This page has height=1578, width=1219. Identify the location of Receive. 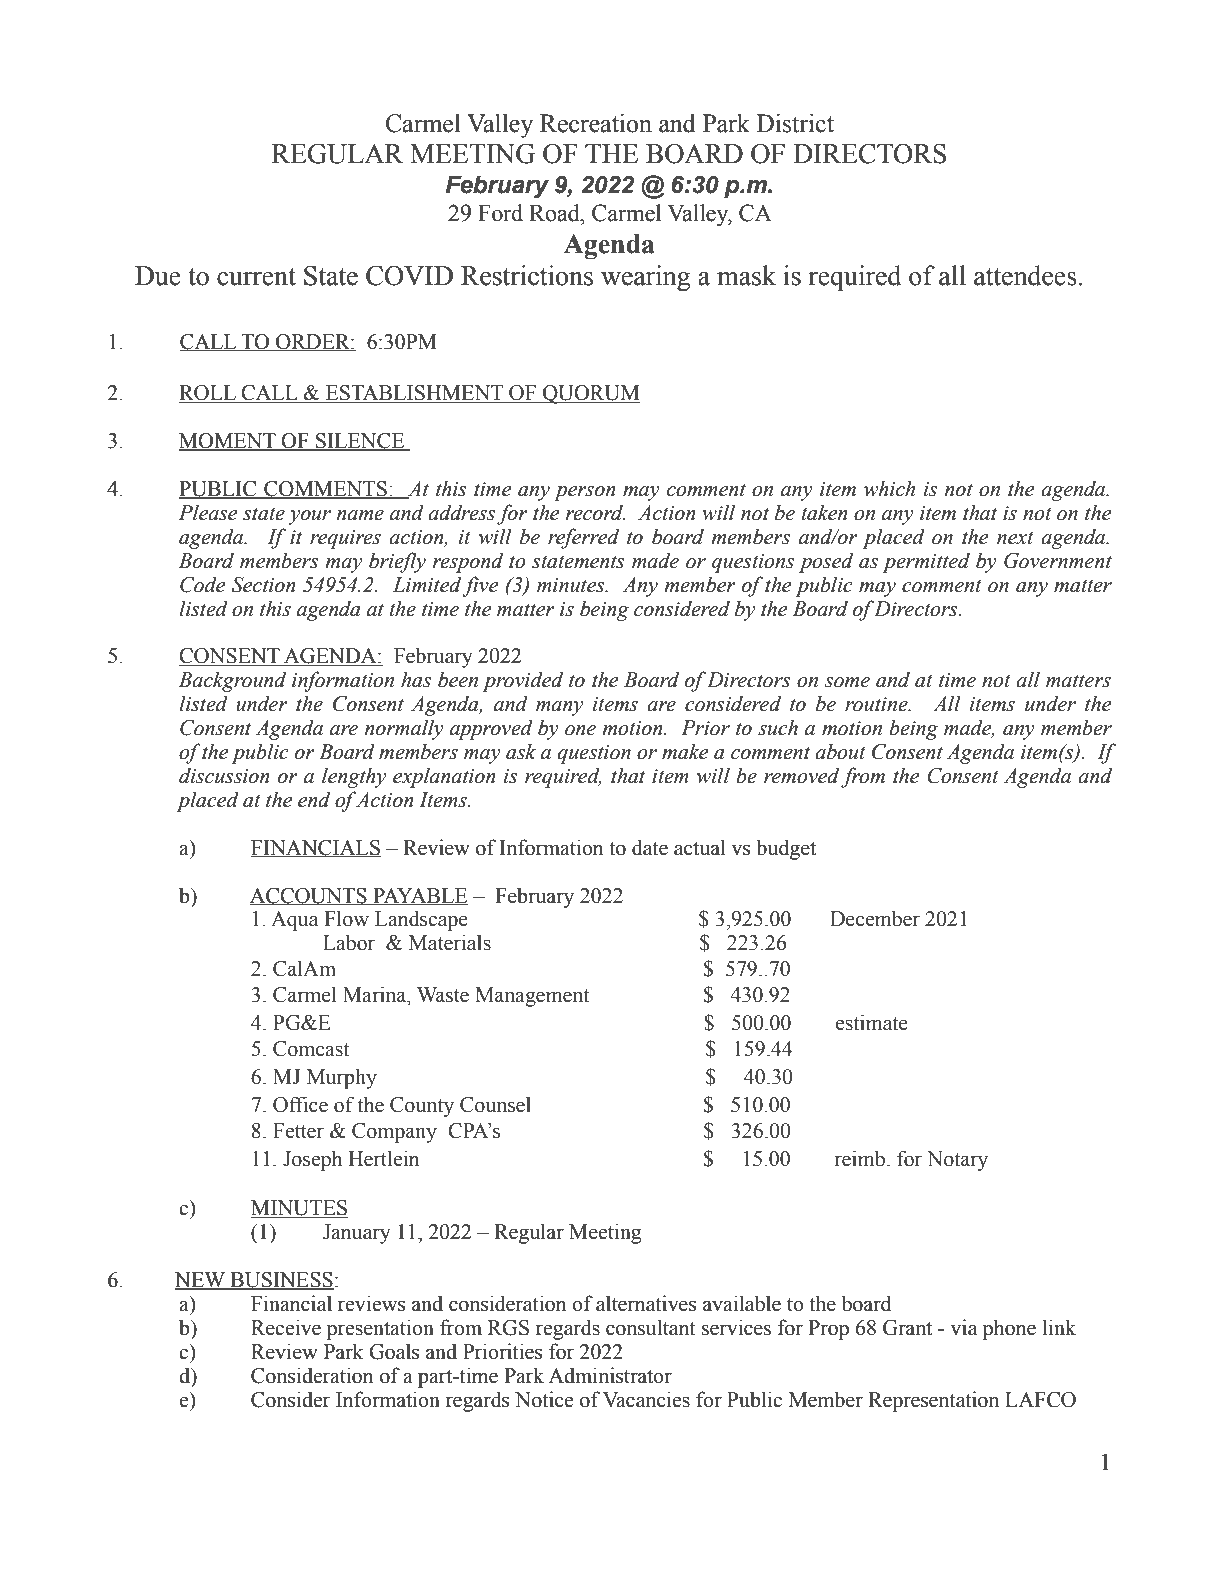
(286, 1327).
